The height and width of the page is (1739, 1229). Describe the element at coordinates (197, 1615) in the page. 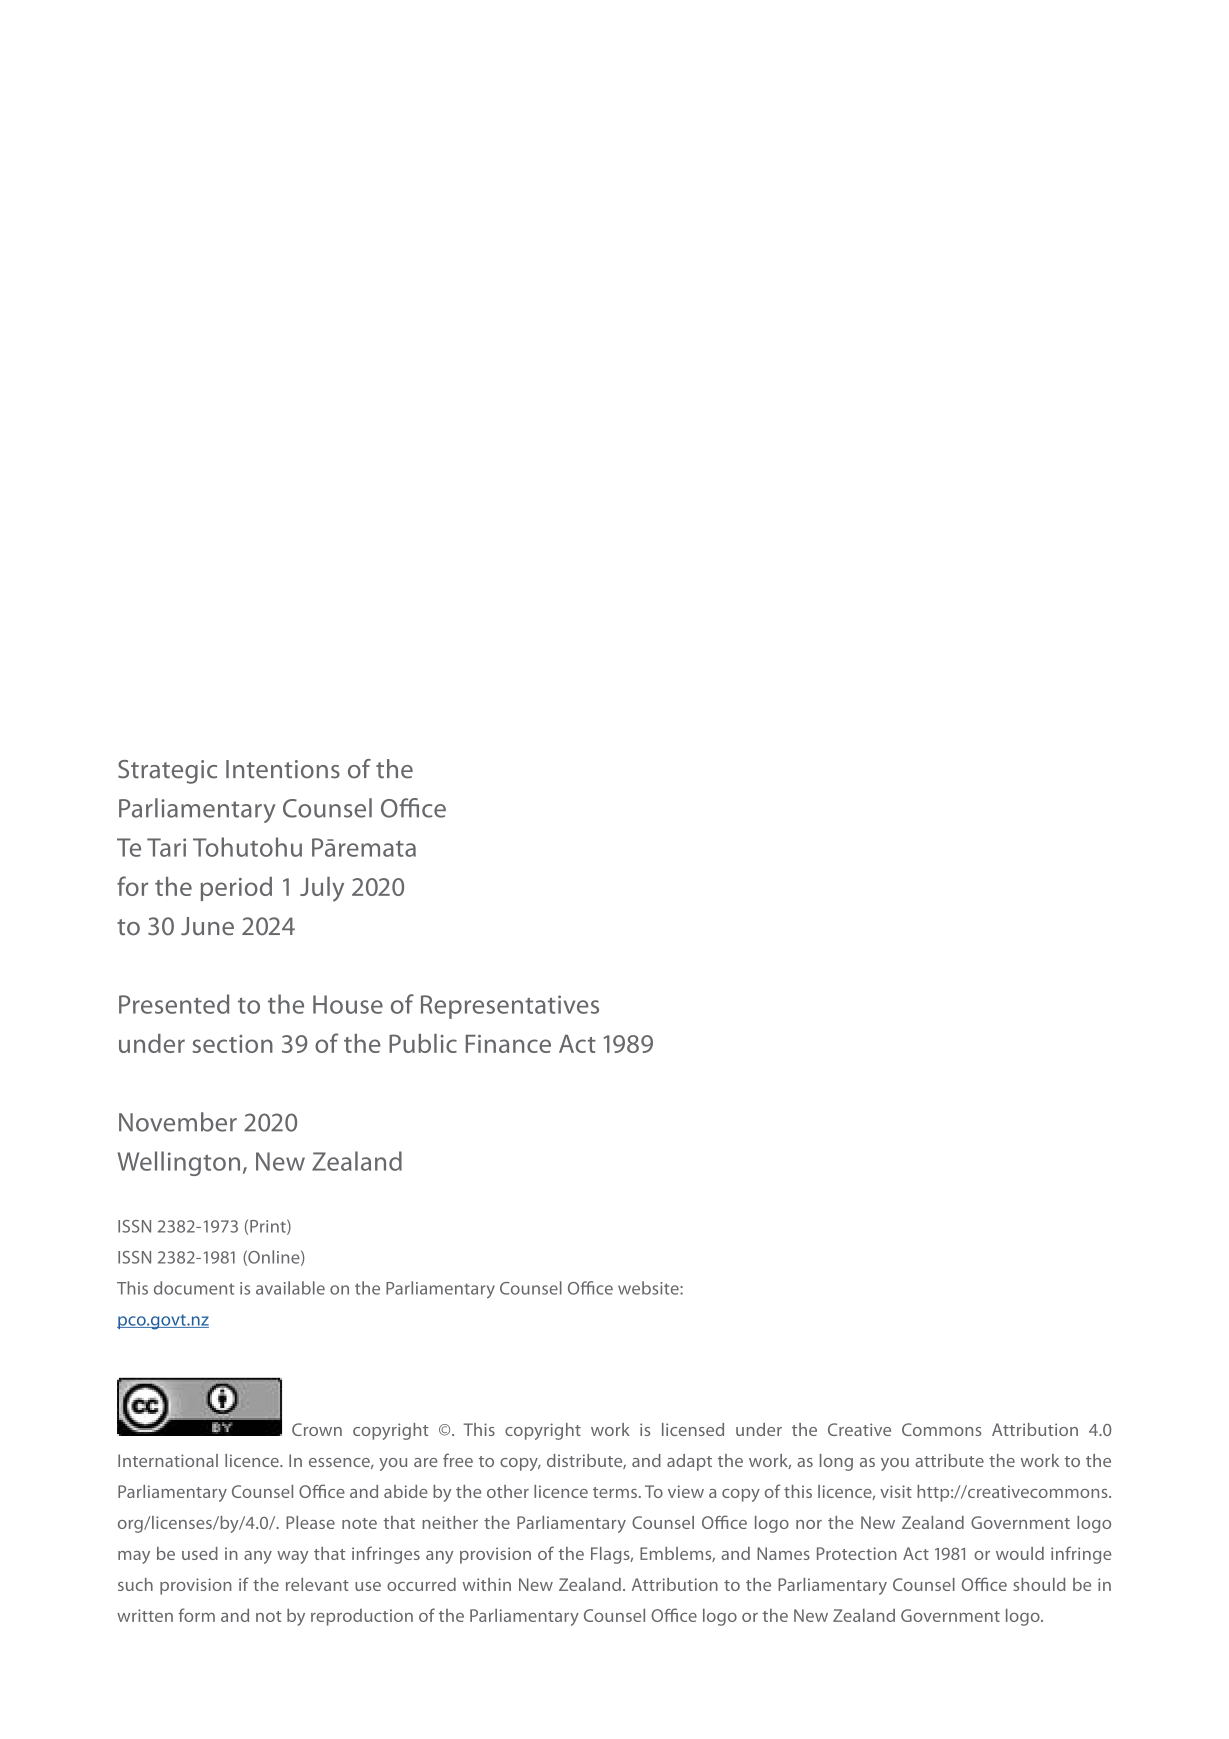

I see `form` at that location.
